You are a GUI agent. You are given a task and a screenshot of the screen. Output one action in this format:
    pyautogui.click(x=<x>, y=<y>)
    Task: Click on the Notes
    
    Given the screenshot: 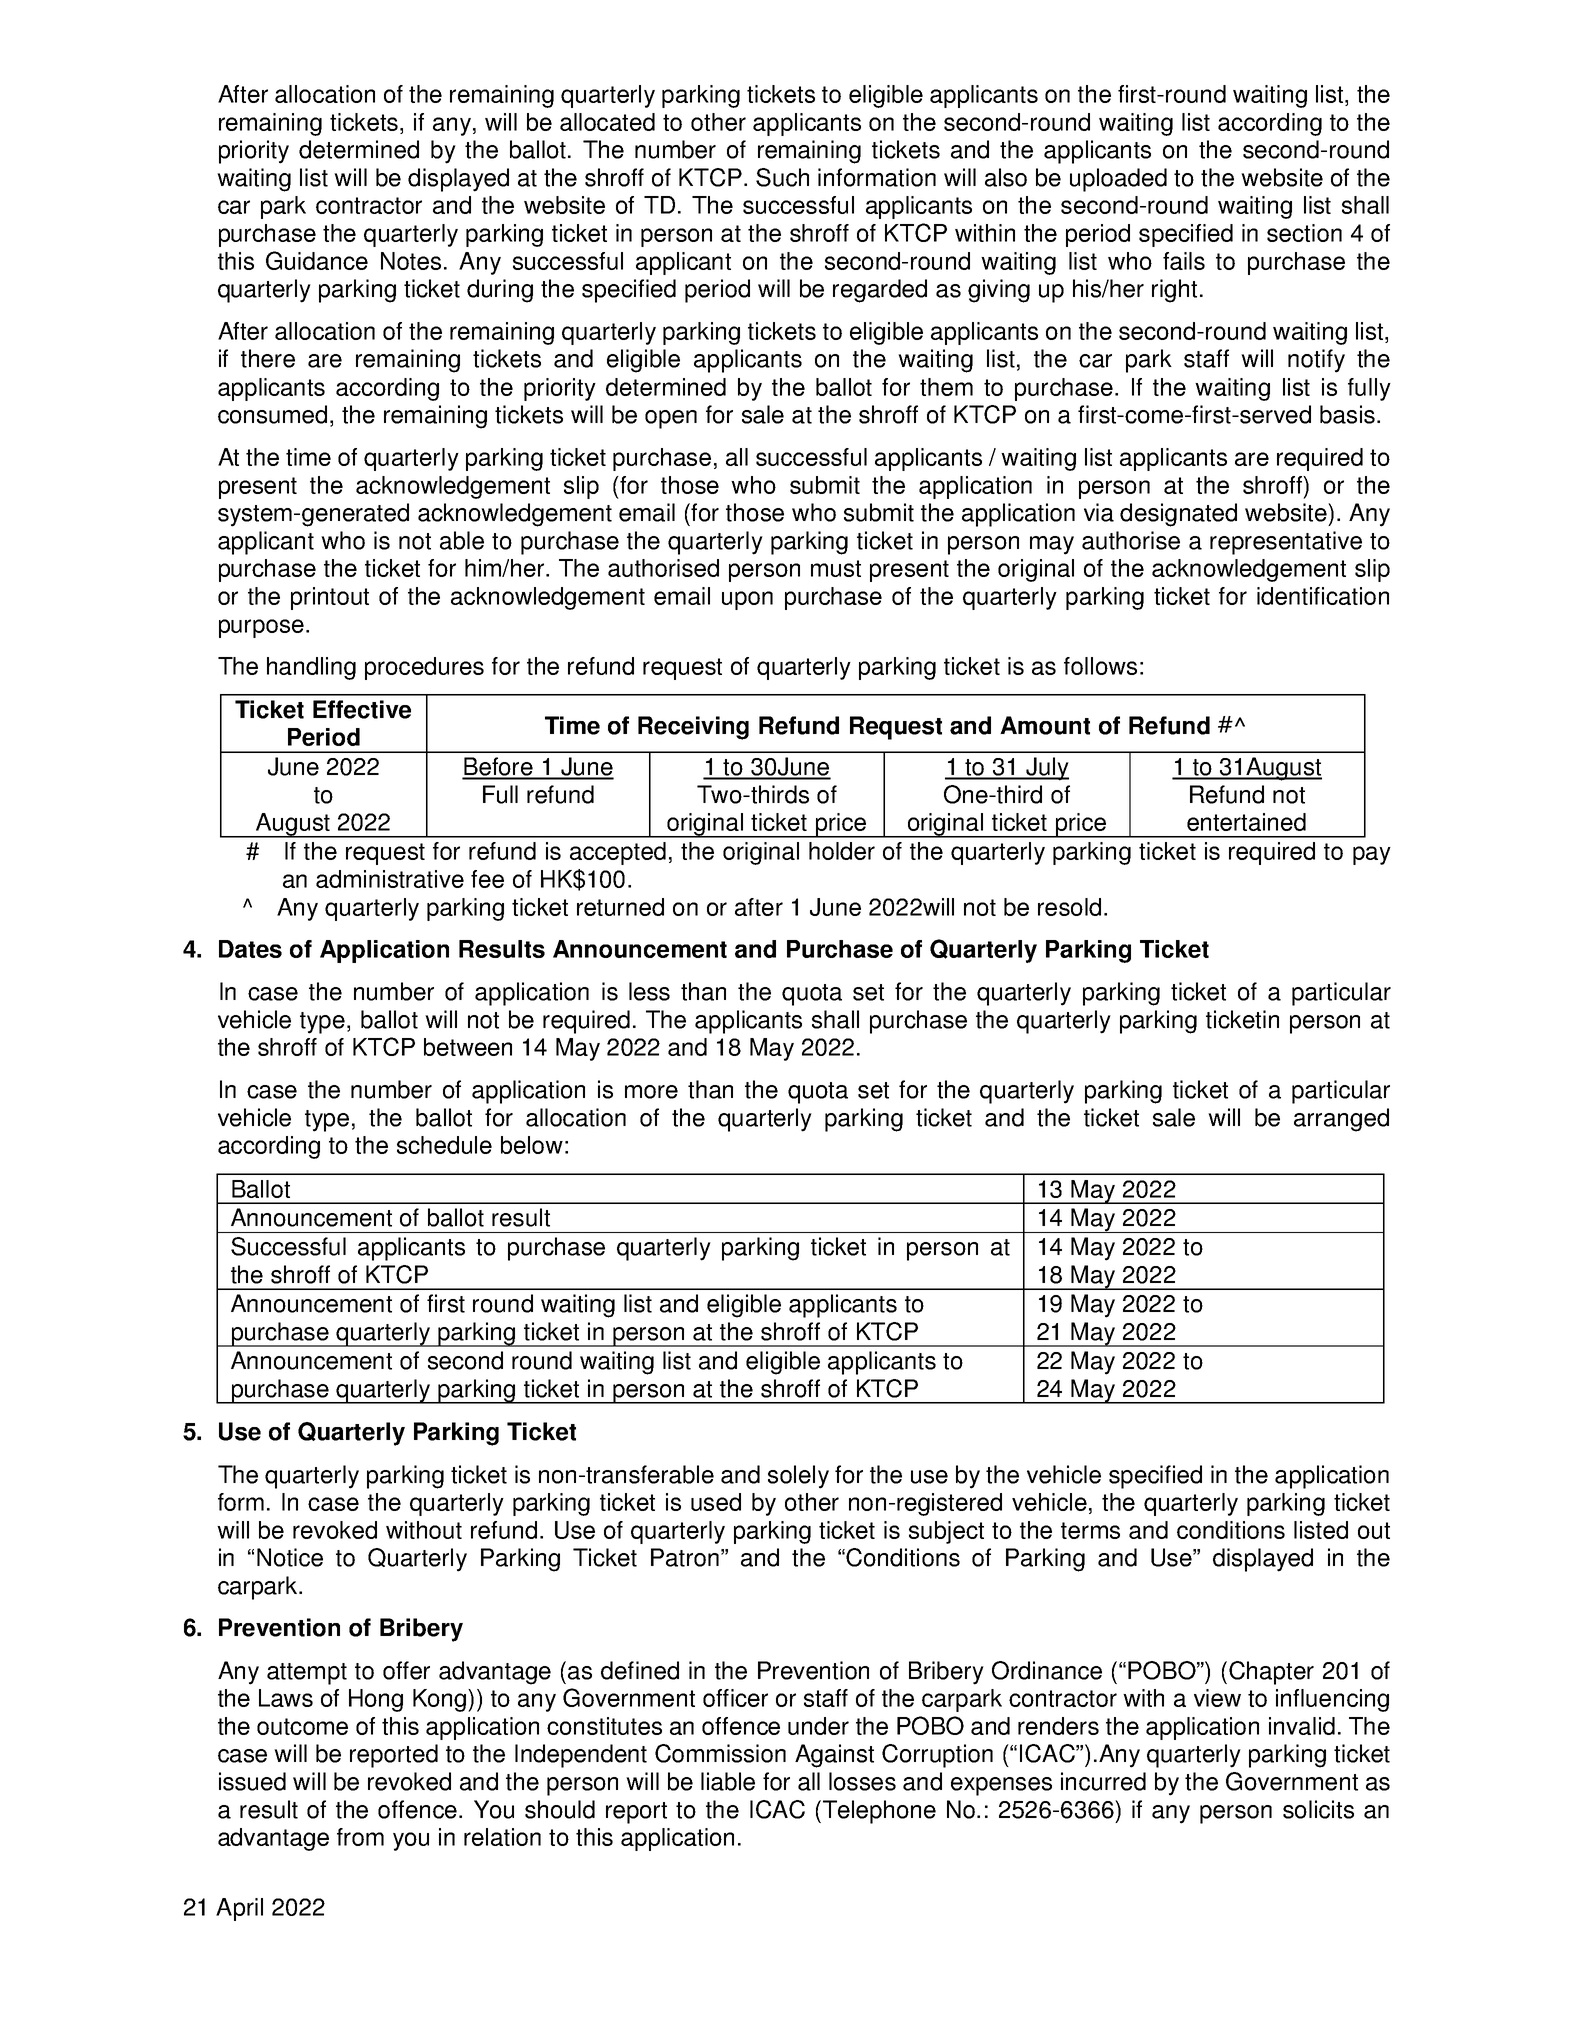 What is the action you would take?
    pyautogui.click(x=411, y=261)
